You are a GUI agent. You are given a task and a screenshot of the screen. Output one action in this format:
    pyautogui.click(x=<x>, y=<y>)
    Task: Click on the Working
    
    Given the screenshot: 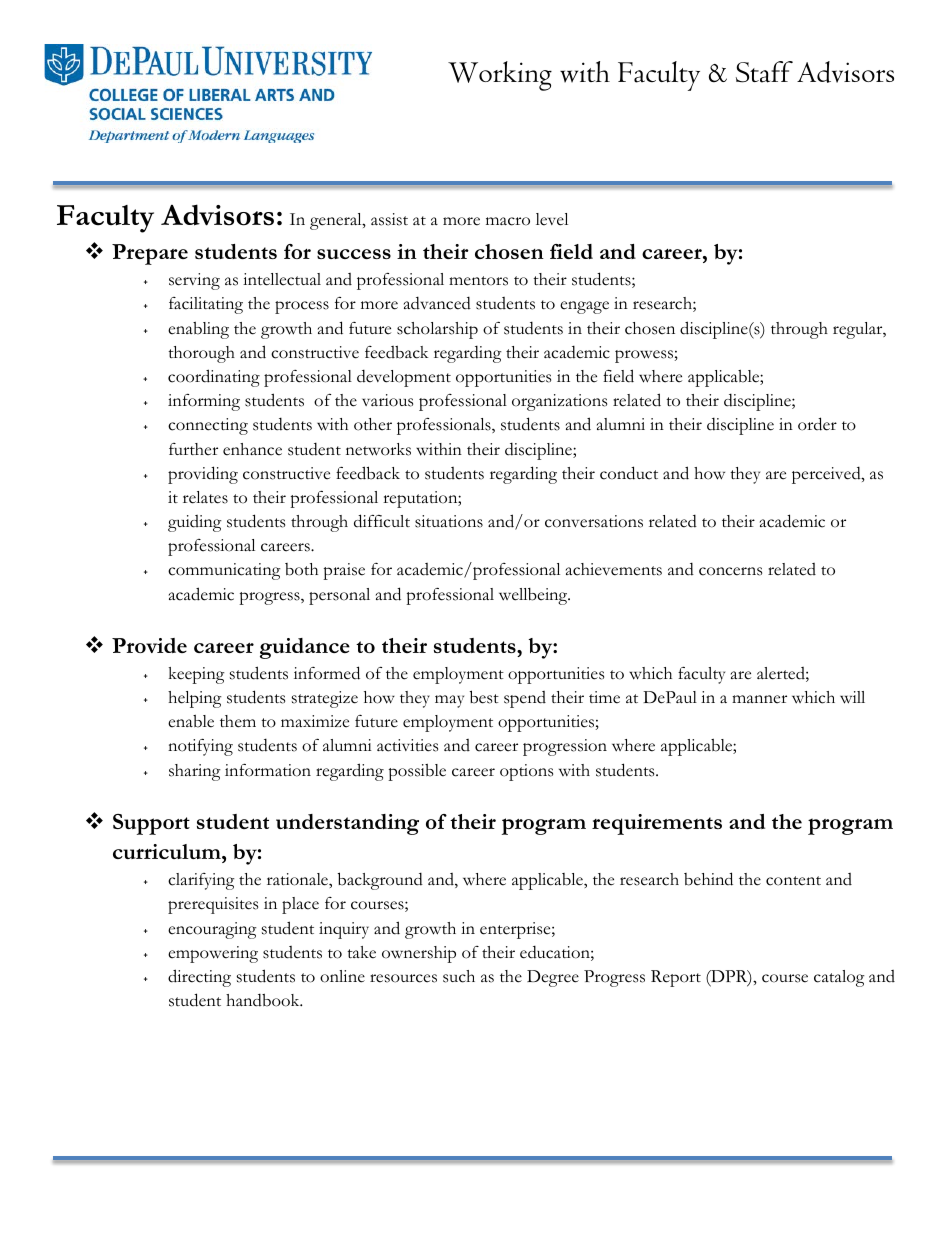 What is the action you would take?
    pyautogui.click(x=500, y=76)
